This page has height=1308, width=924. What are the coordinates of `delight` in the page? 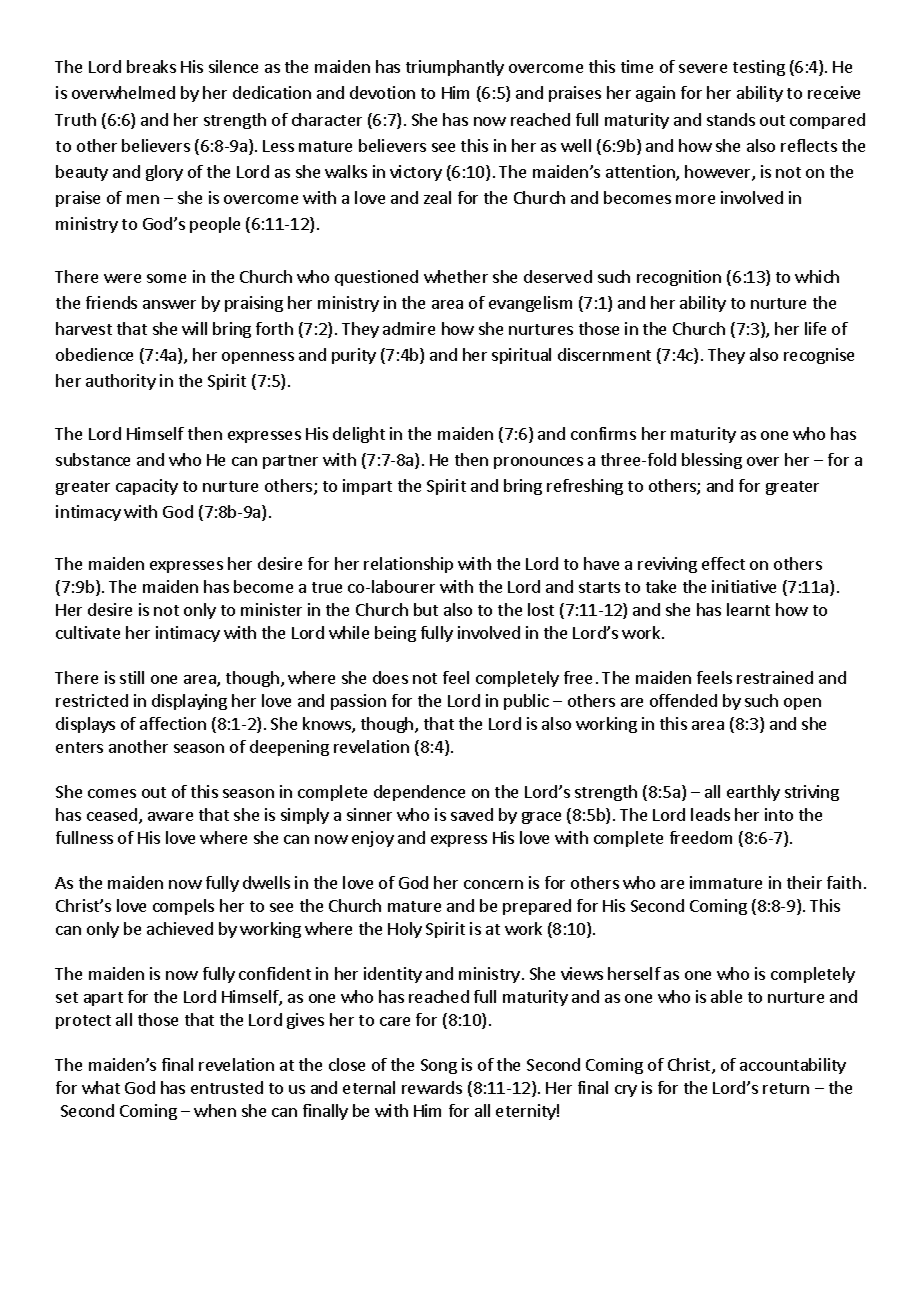 It's located at (359, 435).
